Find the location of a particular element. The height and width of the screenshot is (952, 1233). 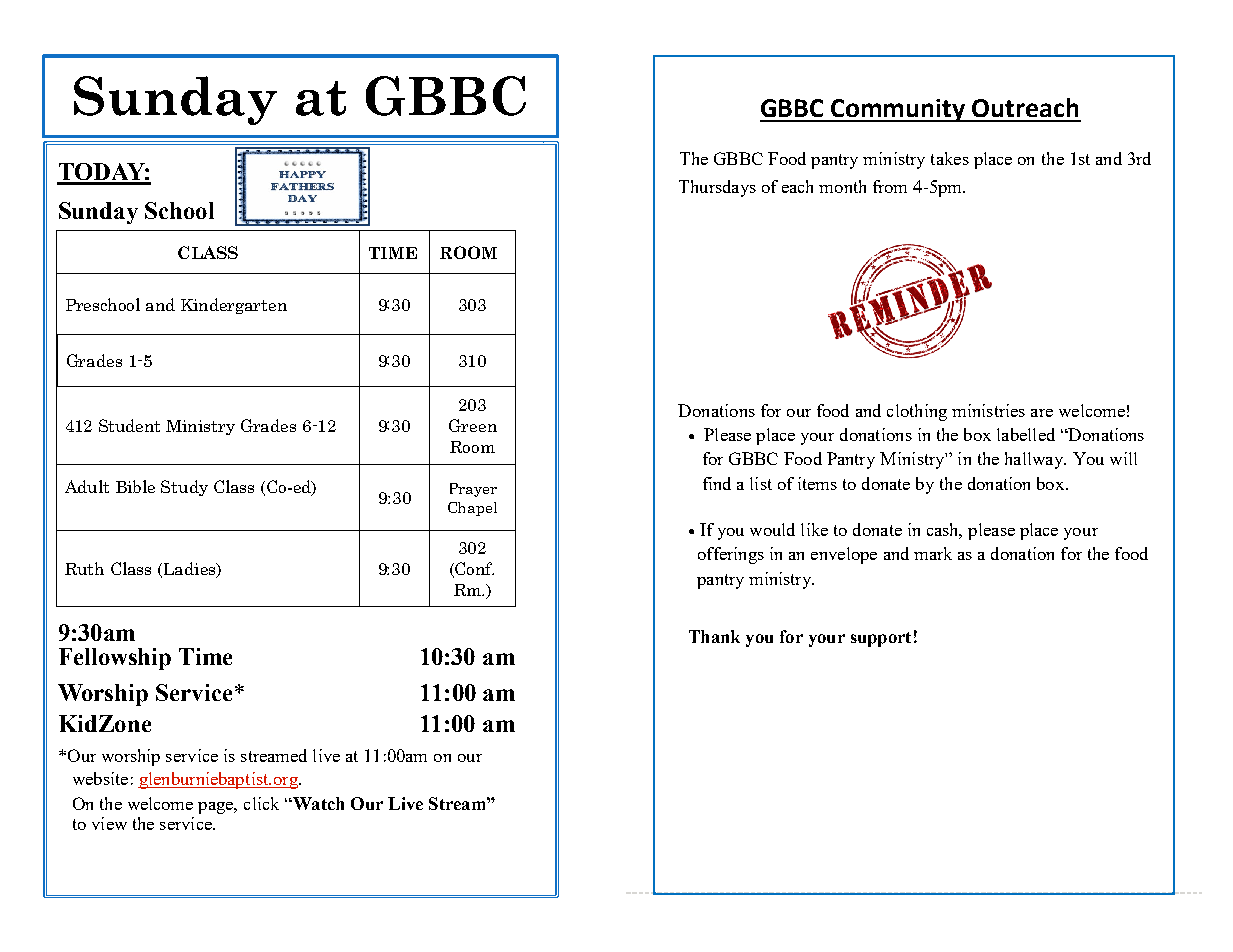

Study is located at coordinates (184, 488).
